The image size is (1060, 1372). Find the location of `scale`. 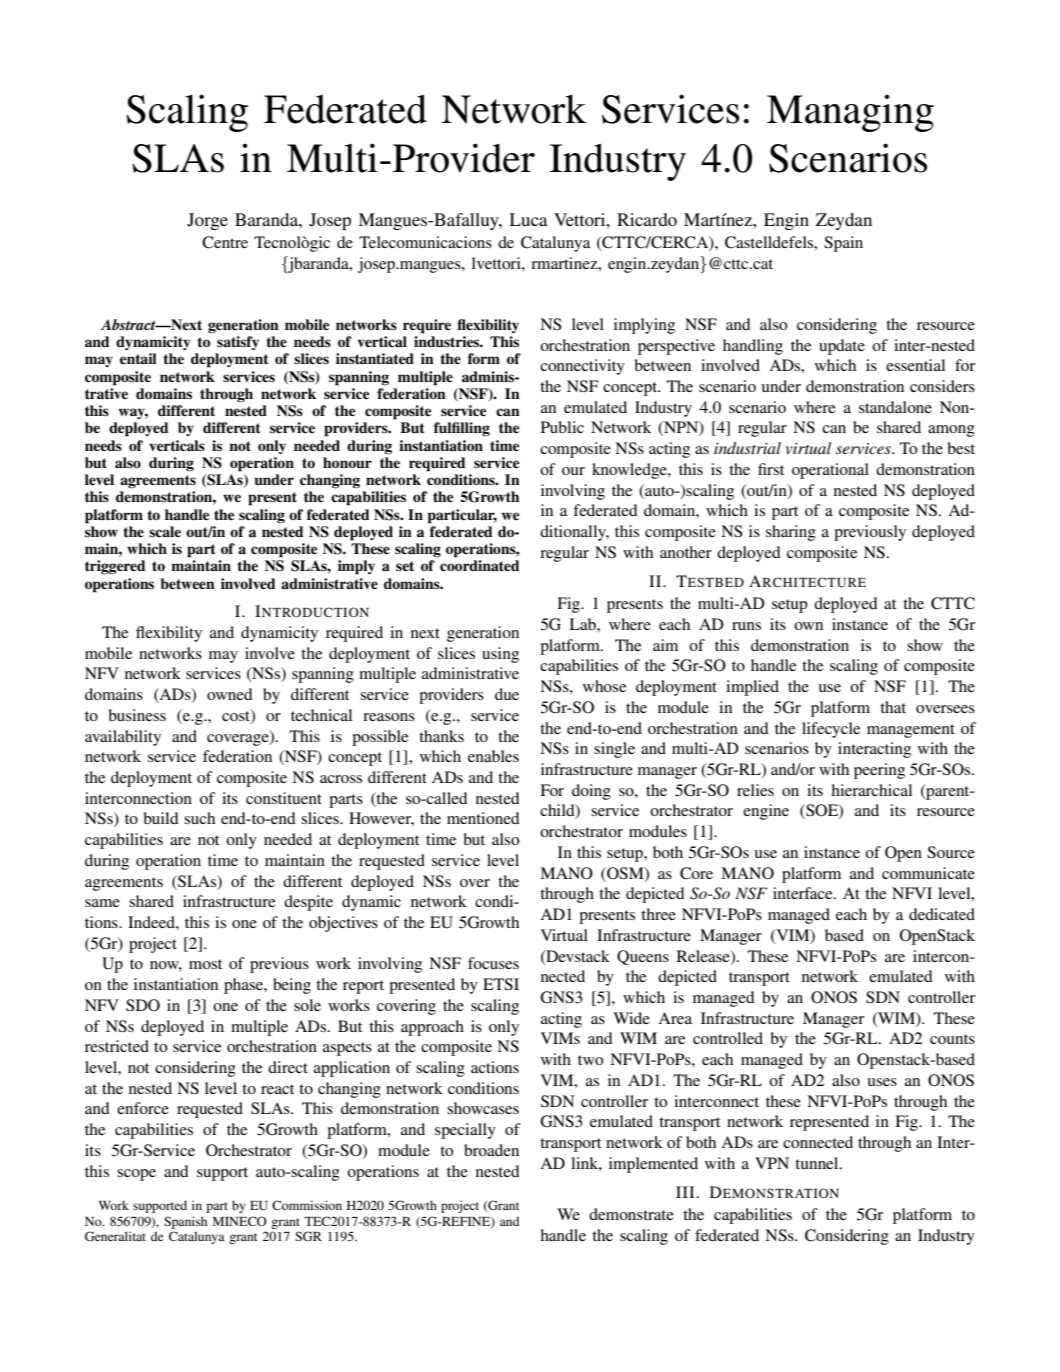

scale is located at coordinates (165, 532).
